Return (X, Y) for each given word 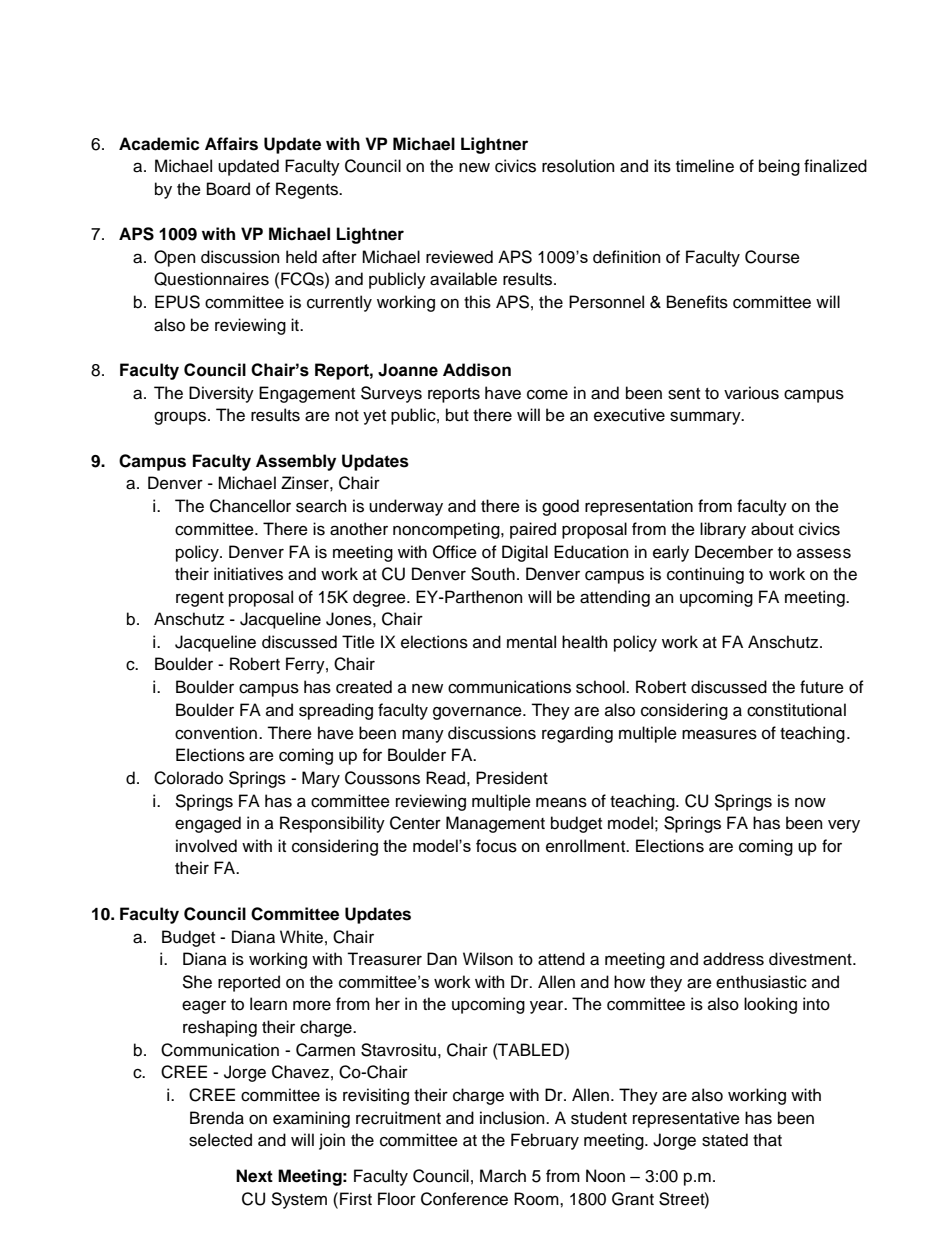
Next (254, 1176)
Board (228, 189)
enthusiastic (761, 982)
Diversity (221, 394)
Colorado (188, 778)
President (512, 778)
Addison (477, 370)
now (810, 802)
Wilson (488, 959)
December (734, 552)
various (751, 393)
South (493, 574)
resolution (578, 166)
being (779, 167)
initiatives (248, 574)
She (197, 982)
